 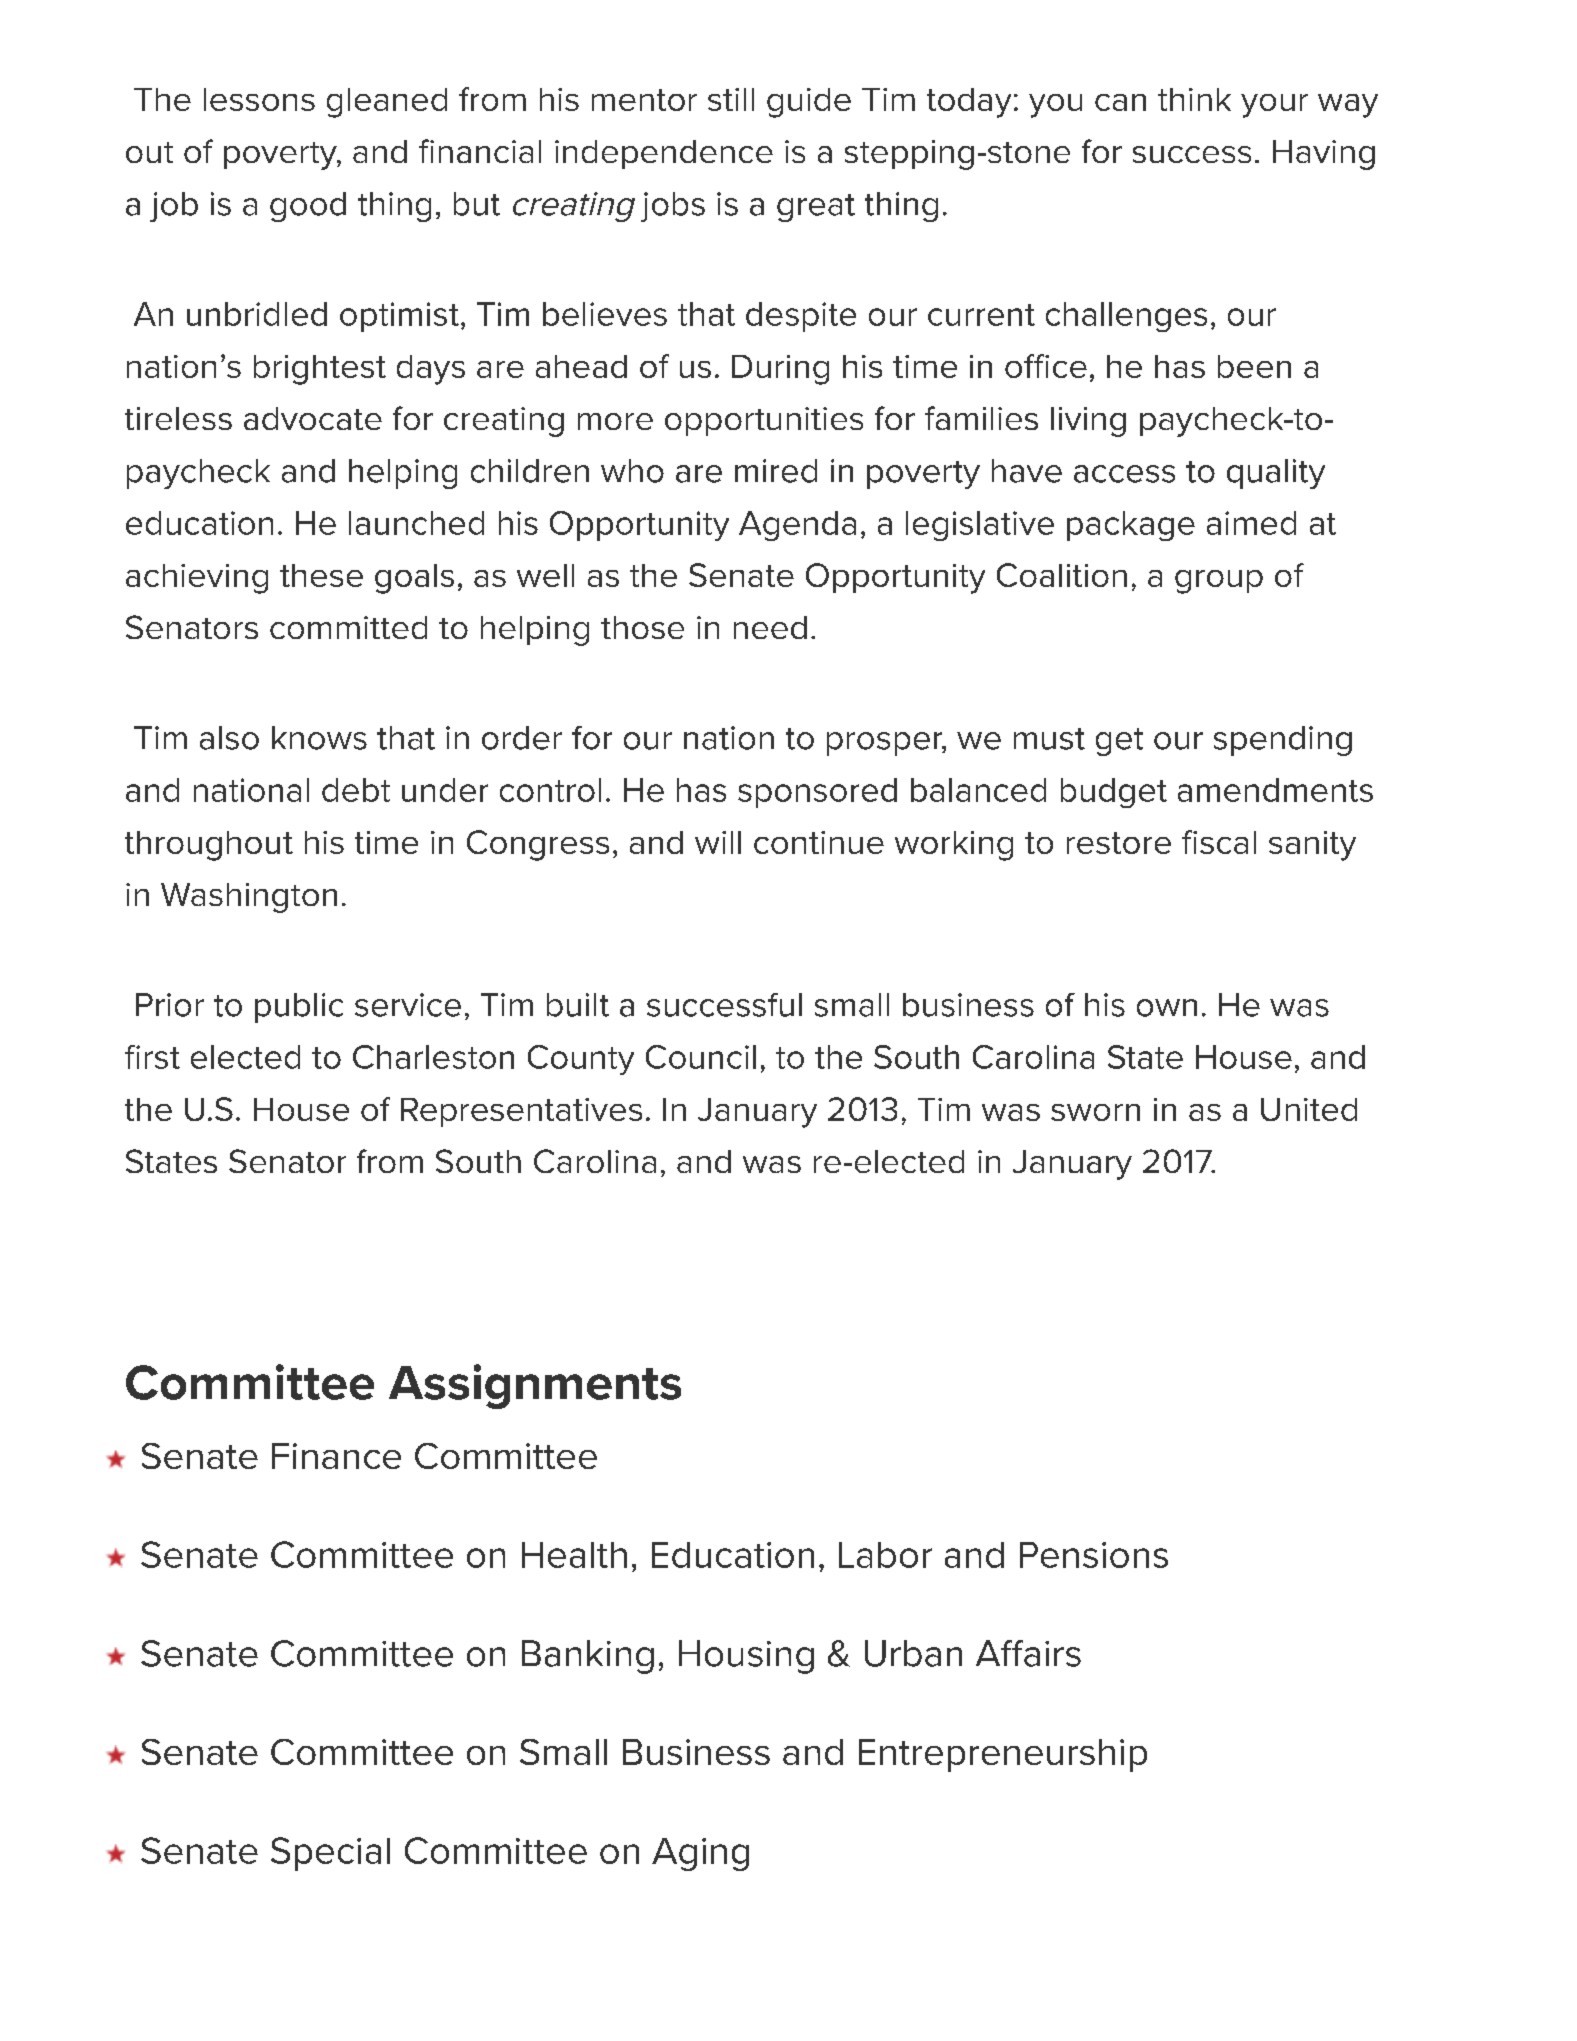 I want to click on own, so click(x=1167, y=1008).
